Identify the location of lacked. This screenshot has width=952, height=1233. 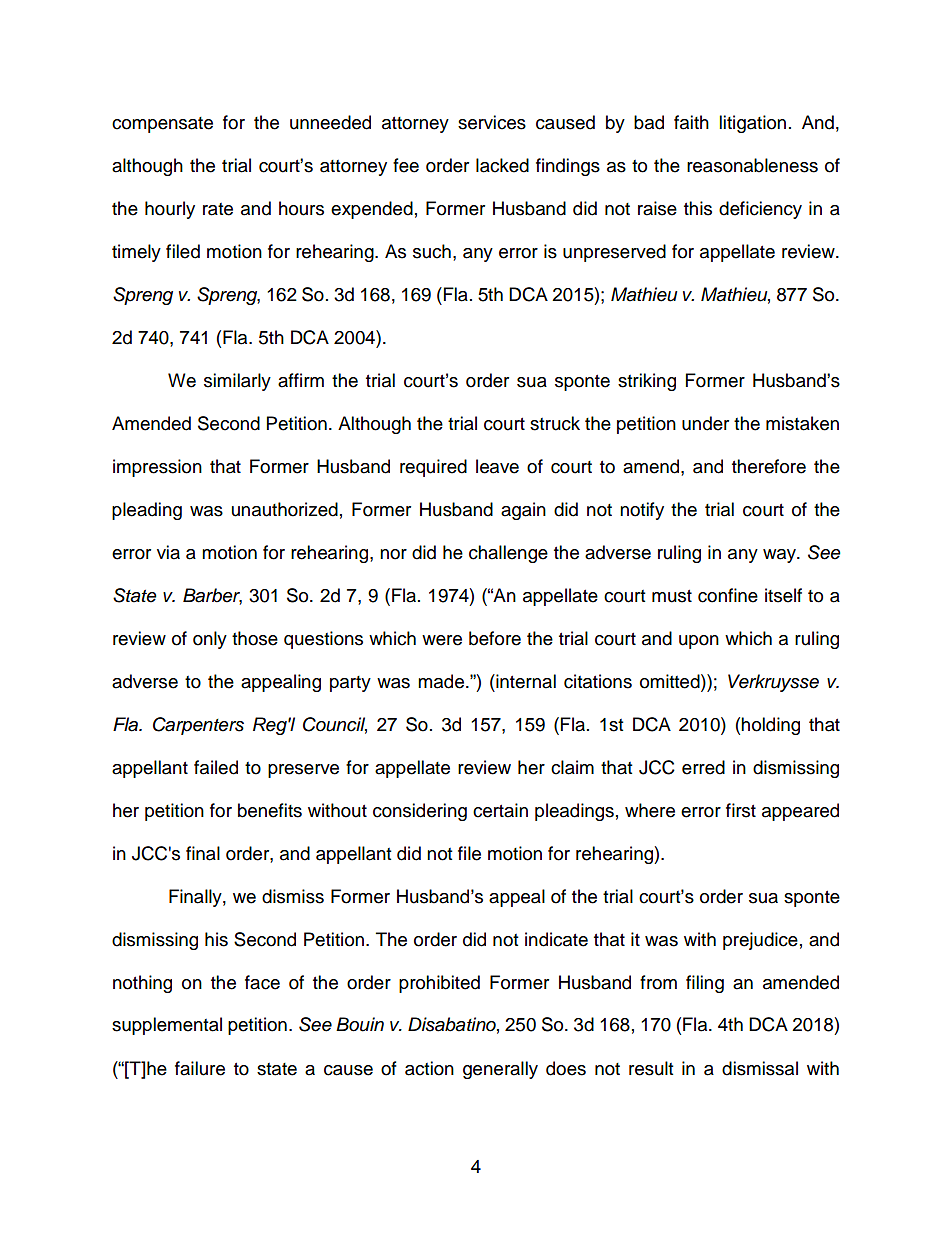
(502, 165).
